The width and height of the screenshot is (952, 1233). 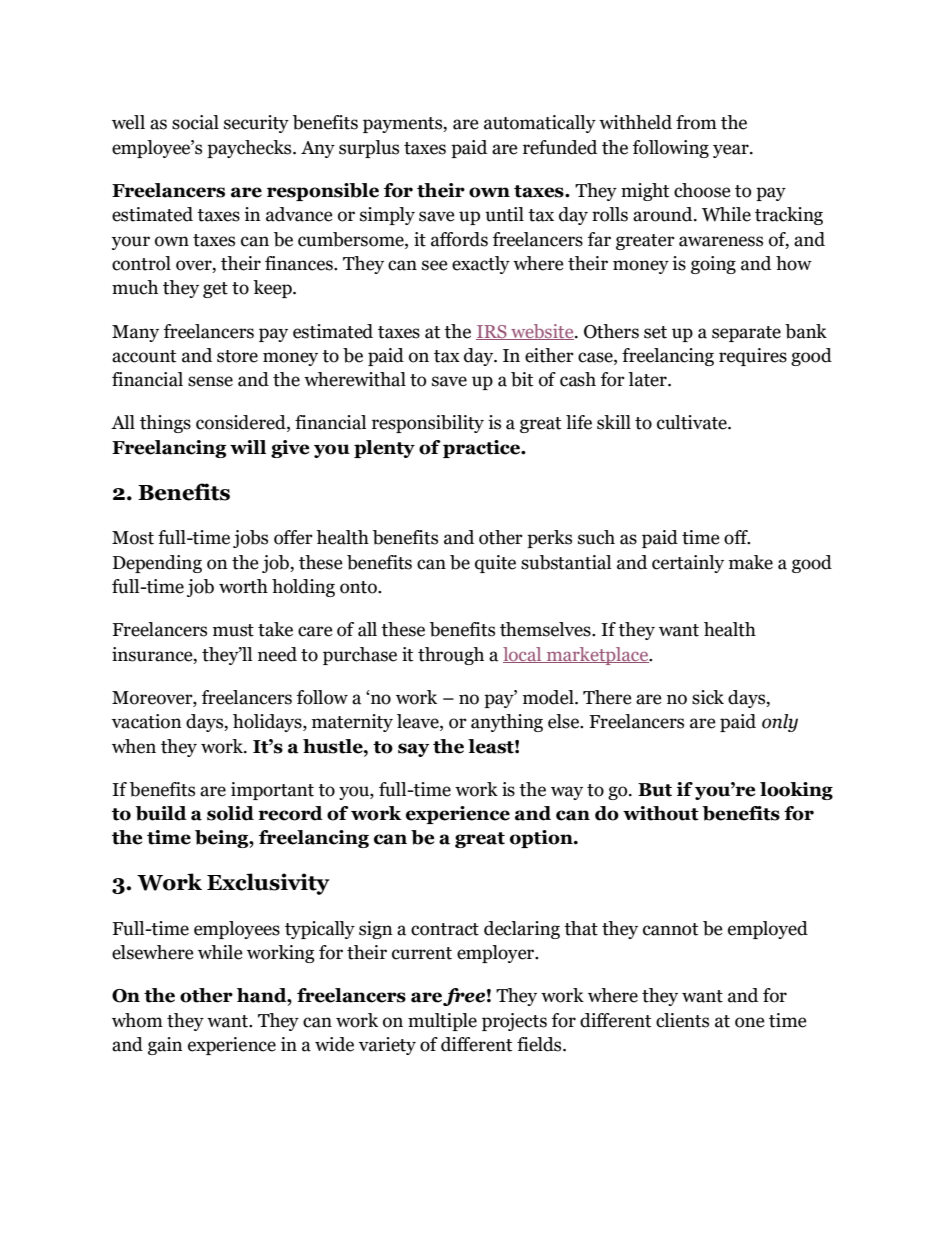 I want to click on quite, so click(x=495, y=564).
